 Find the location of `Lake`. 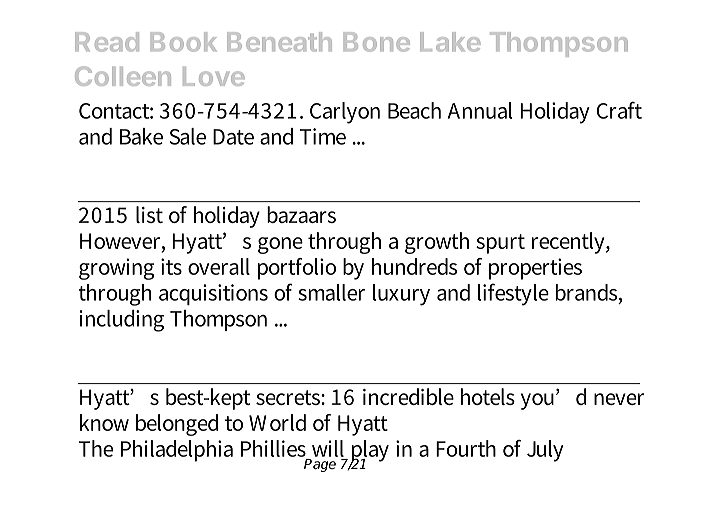

Lake is located at coordinates (450, 42).
